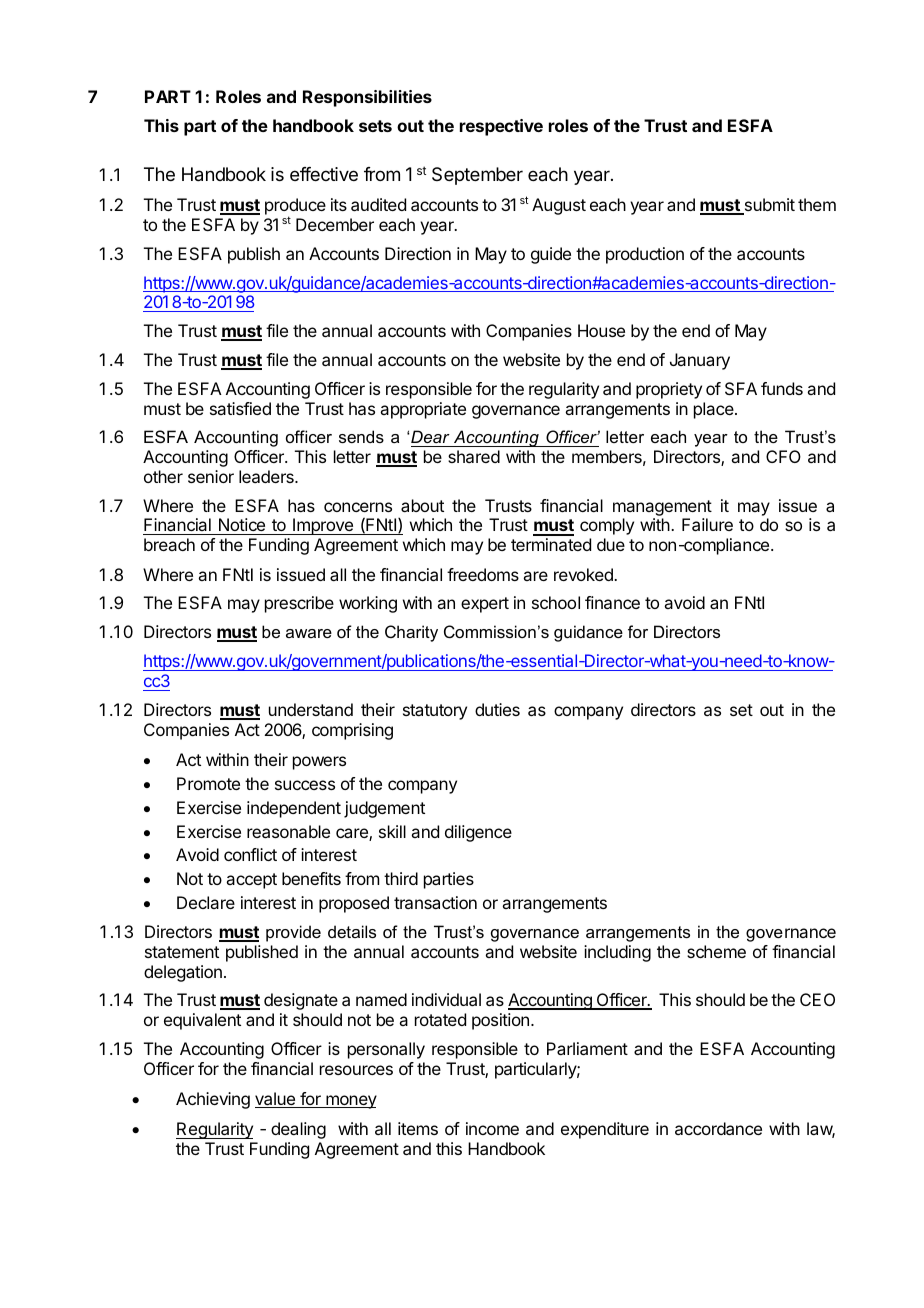 The height and width of the screenshot is (1308, 924). Describe the element at coordinates (768, 206) in the screenshot. I see `submit` at that location.
